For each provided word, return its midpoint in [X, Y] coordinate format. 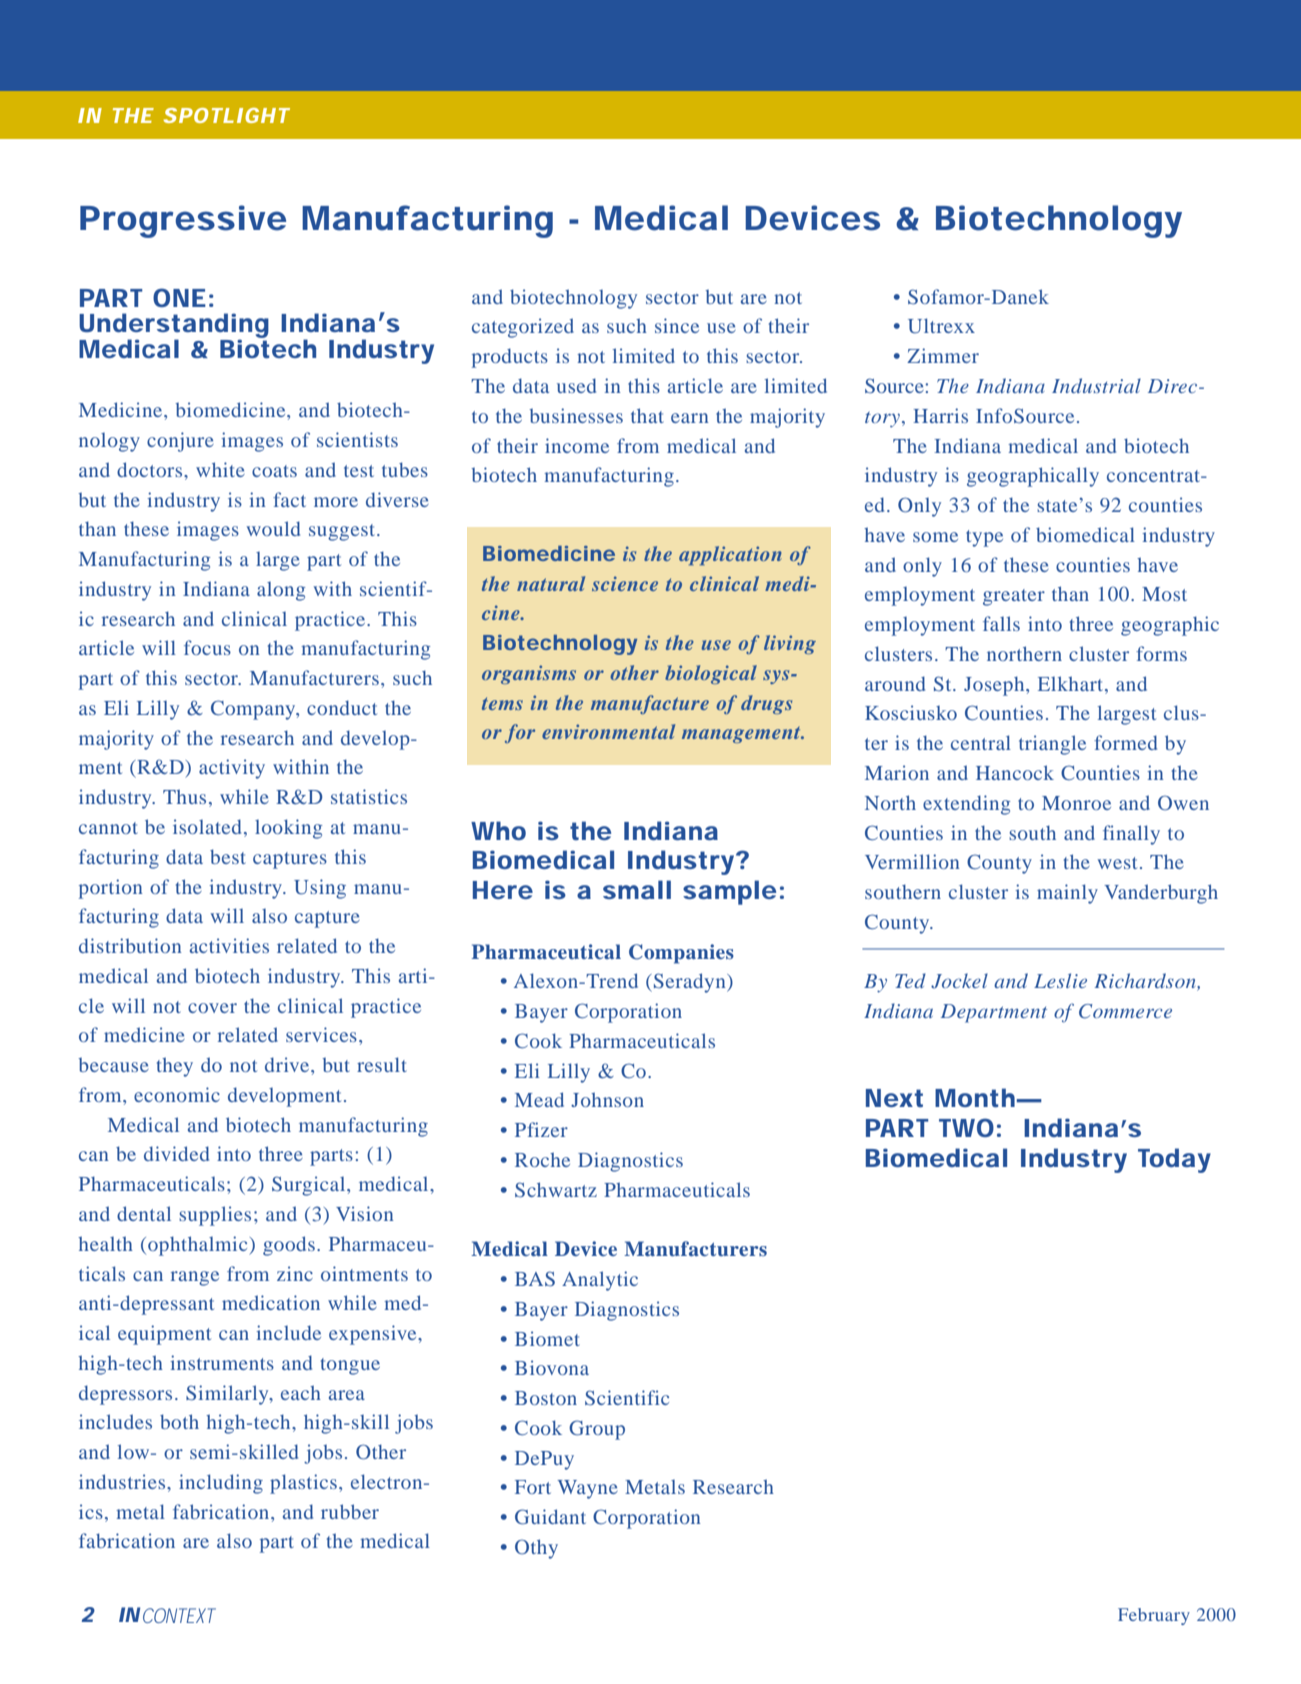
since [677, 325]
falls [1001, 623]
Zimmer [943, 355]
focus [207, 647]
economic [177, 1094]
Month [975, 1098]
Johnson [607, 1099]
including [221, 1484]
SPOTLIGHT [226, 115]
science [625, 583]
